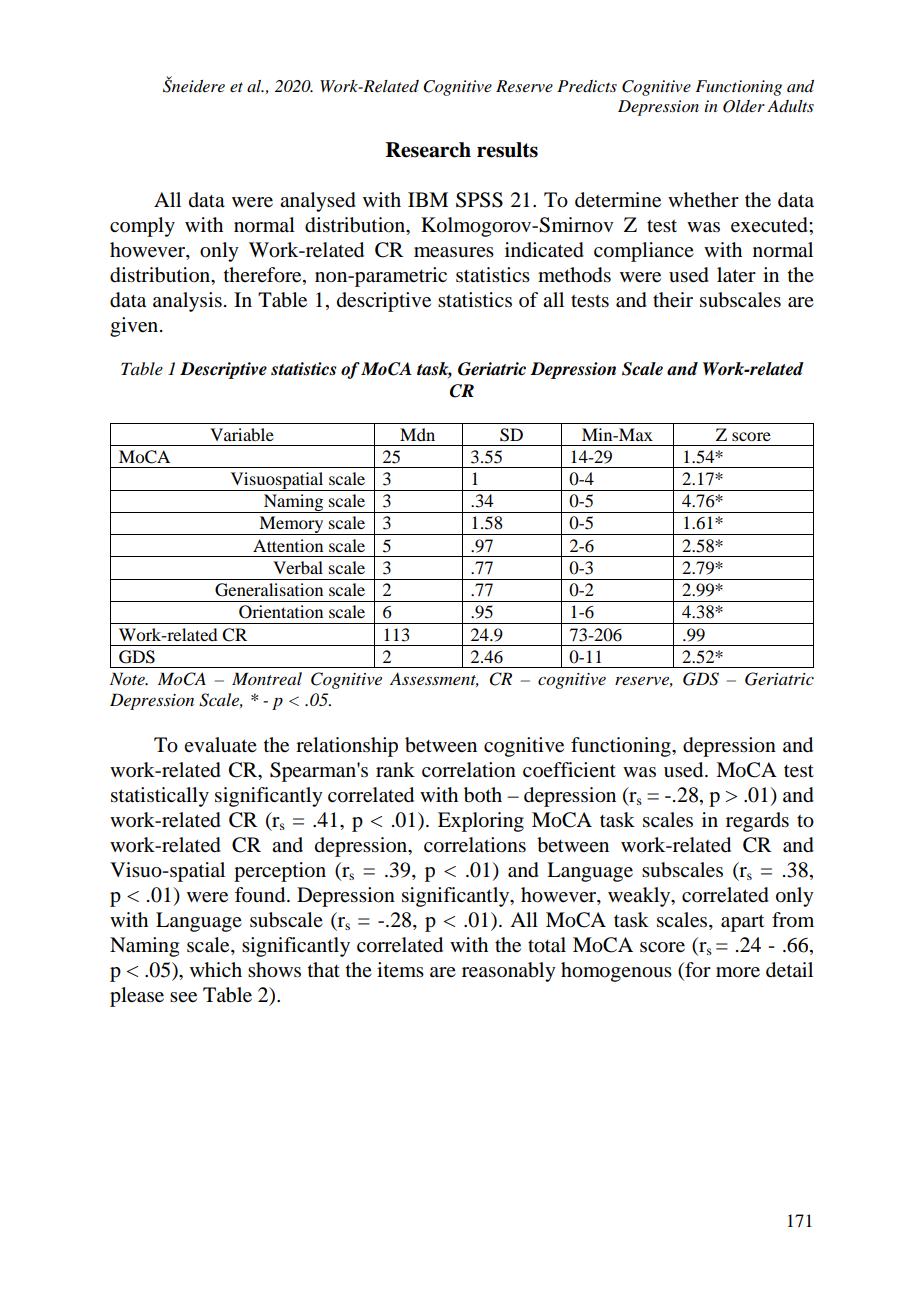  What do you see at coordinates (509, 972) in the screenshot?
I see `reasonably` at bounding box center [509, 972].
